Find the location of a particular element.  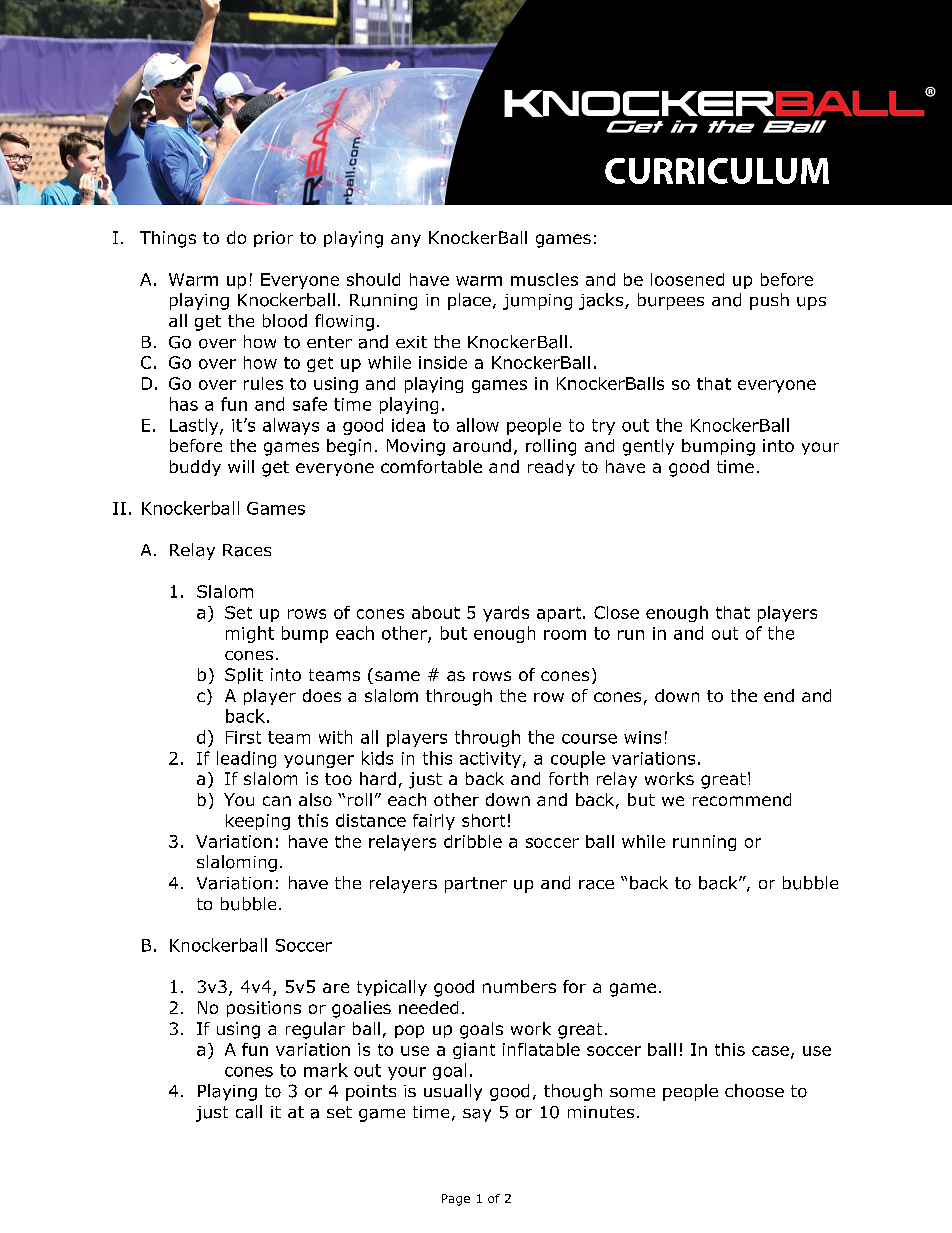

yards is located at coordinates (506, 614).
